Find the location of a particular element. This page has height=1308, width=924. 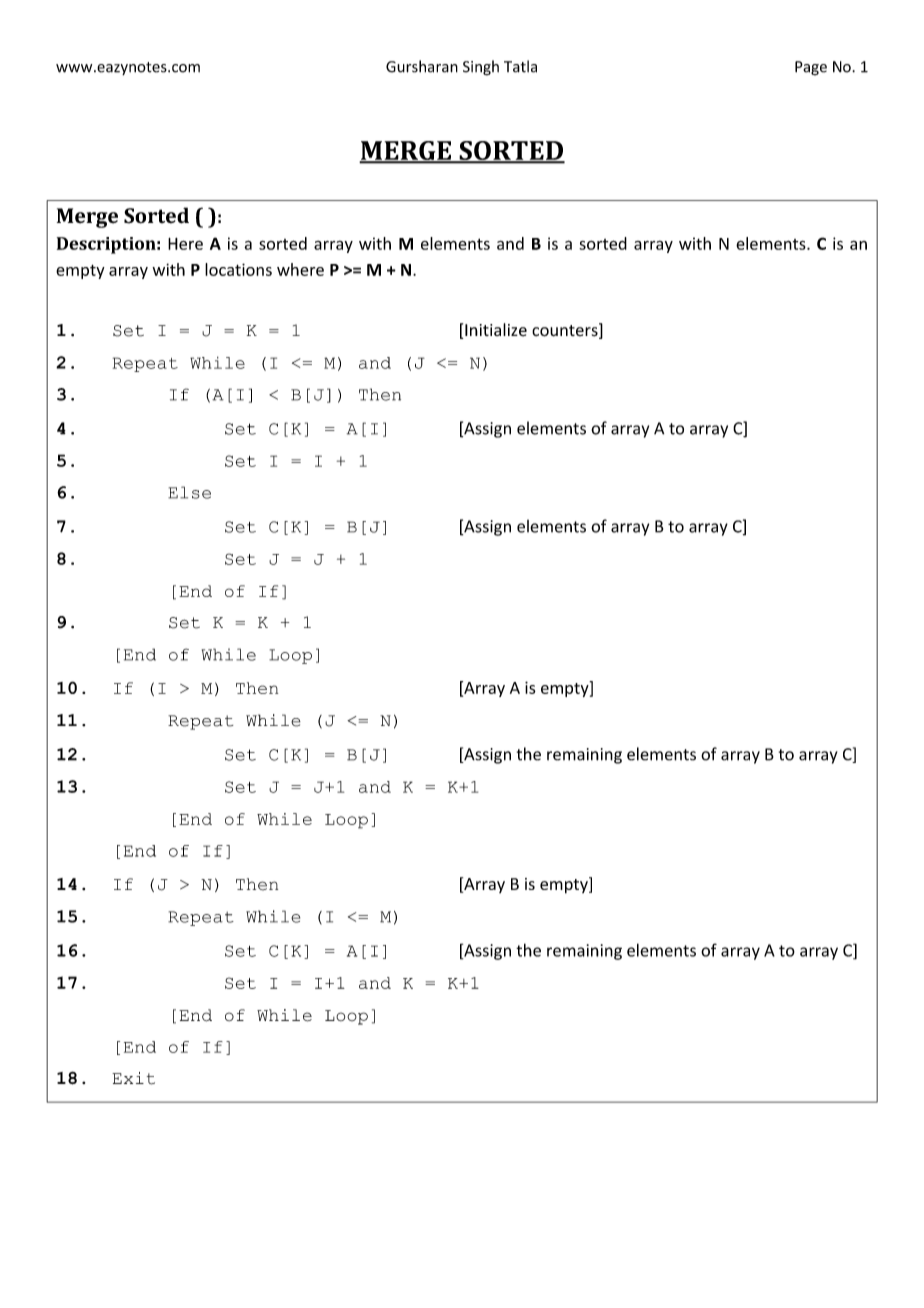

Exit is located at coordinates (133, 1078).
